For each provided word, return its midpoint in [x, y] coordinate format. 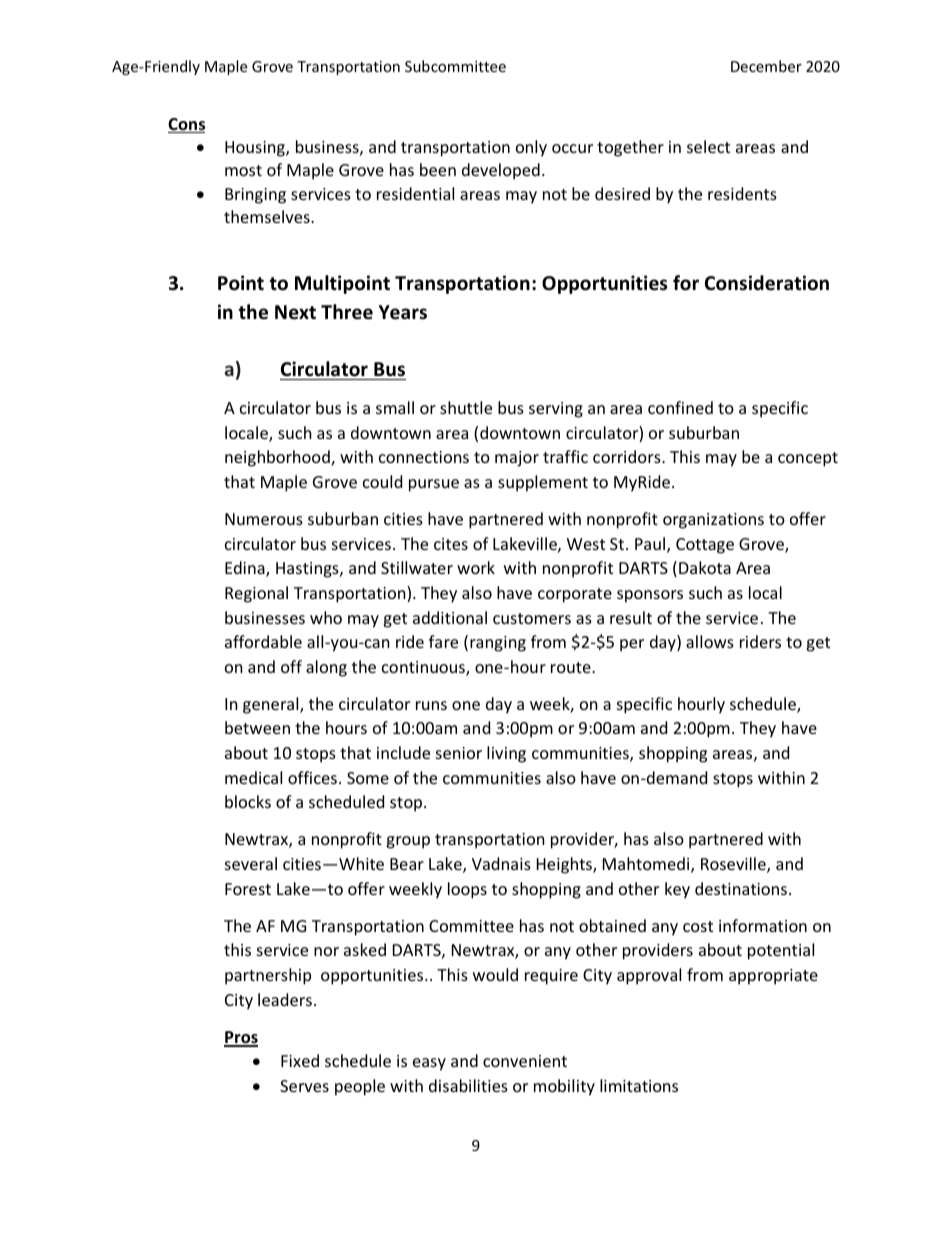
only [531, 148]
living [506, 754]
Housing [256, 149]
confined [680, 407]
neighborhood [278, 458]
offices [312, 777]
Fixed [300, 1060]
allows [710, 641]
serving [556, 410]
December [766, 66]
